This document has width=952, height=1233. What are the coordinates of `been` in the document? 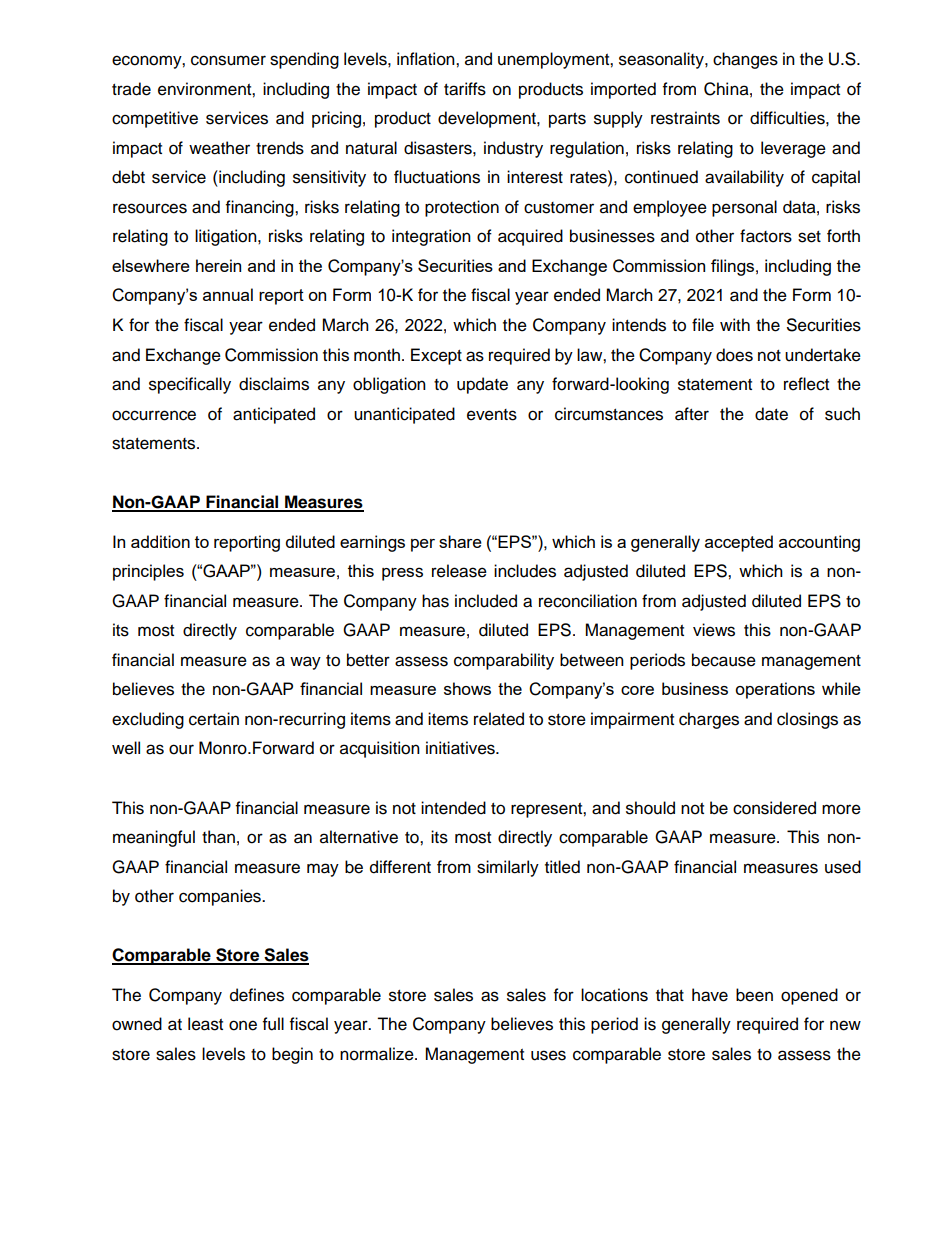 It's located at (754, 995).
